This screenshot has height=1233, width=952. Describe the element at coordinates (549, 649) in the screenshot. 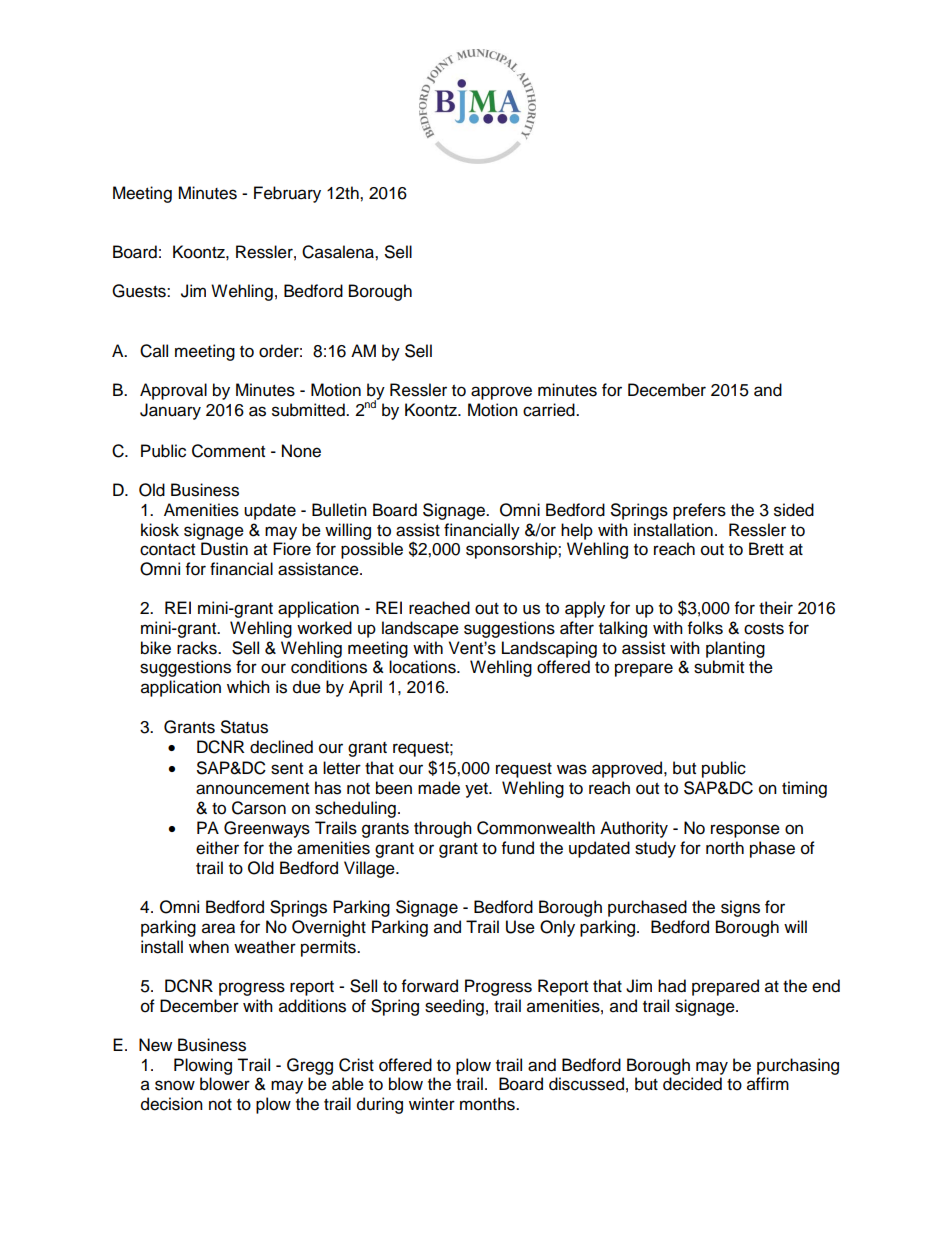

I see `Landscaping` at that location.
